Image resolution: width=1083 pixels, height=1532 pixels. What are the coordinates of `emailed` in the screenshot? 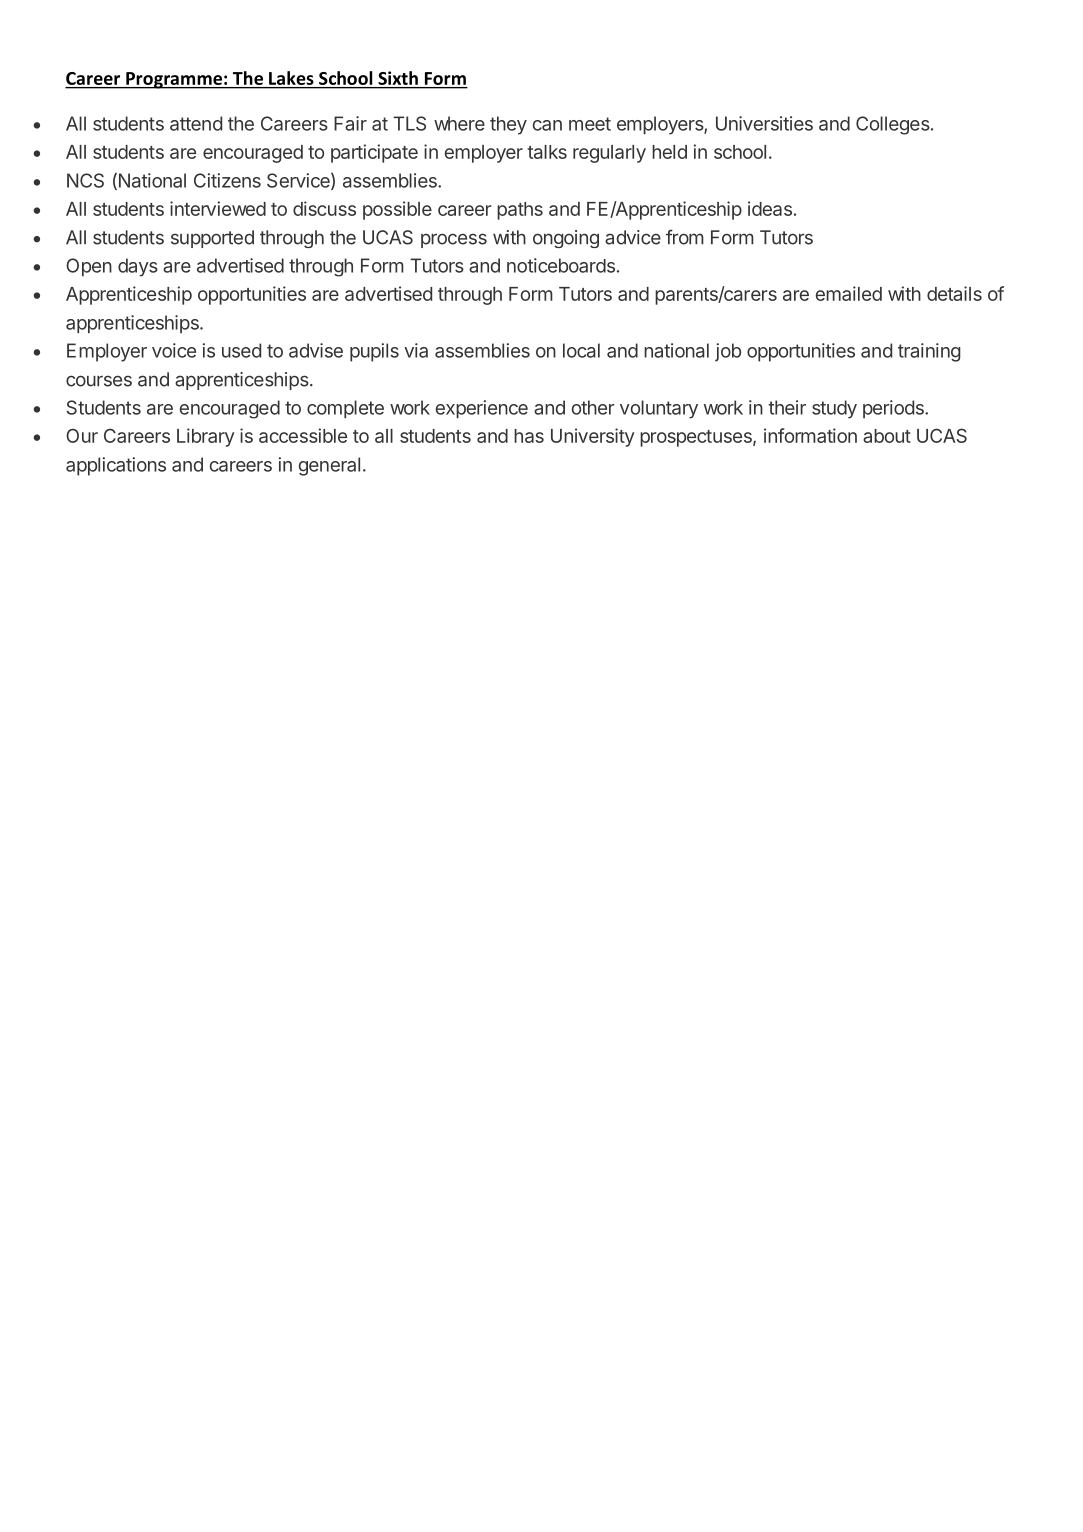 It's located at (848, 293).
